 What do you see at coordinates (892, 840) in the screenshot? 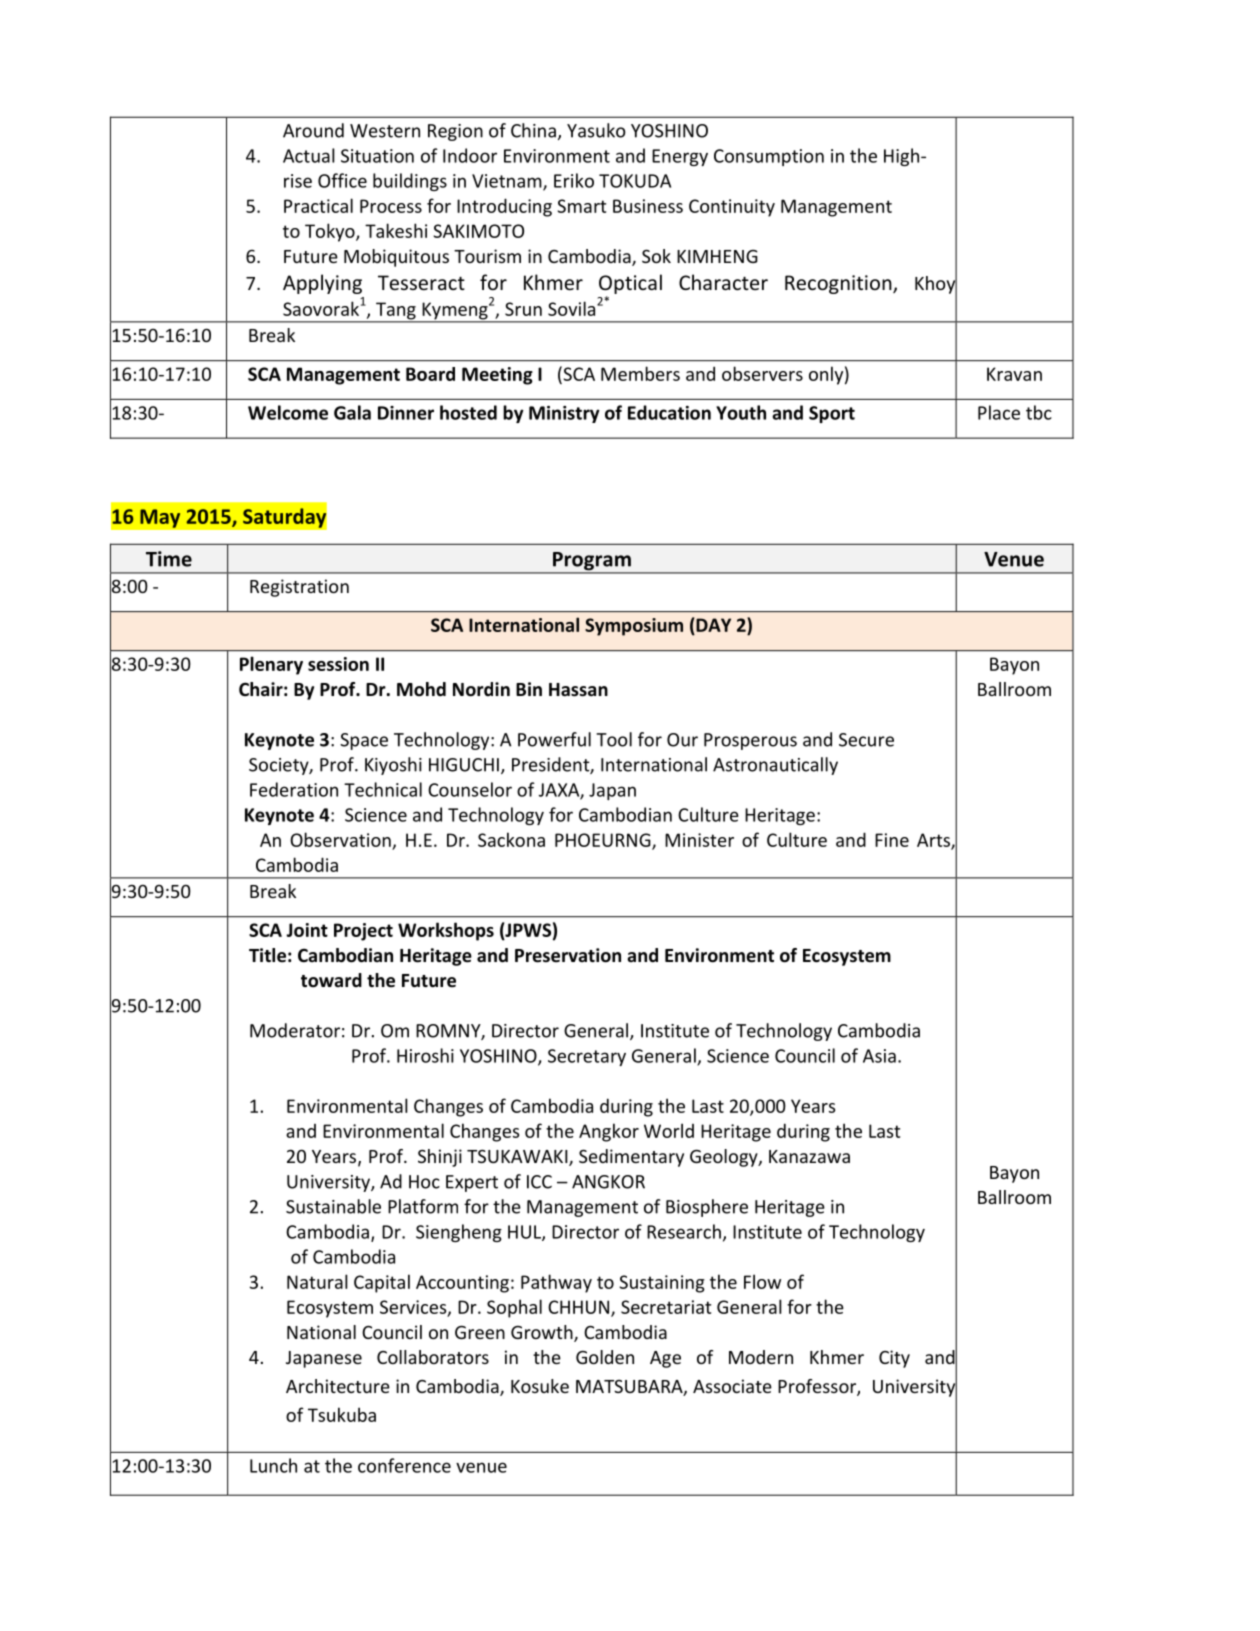
I see `Fine` at bounding box center [892, 840].
